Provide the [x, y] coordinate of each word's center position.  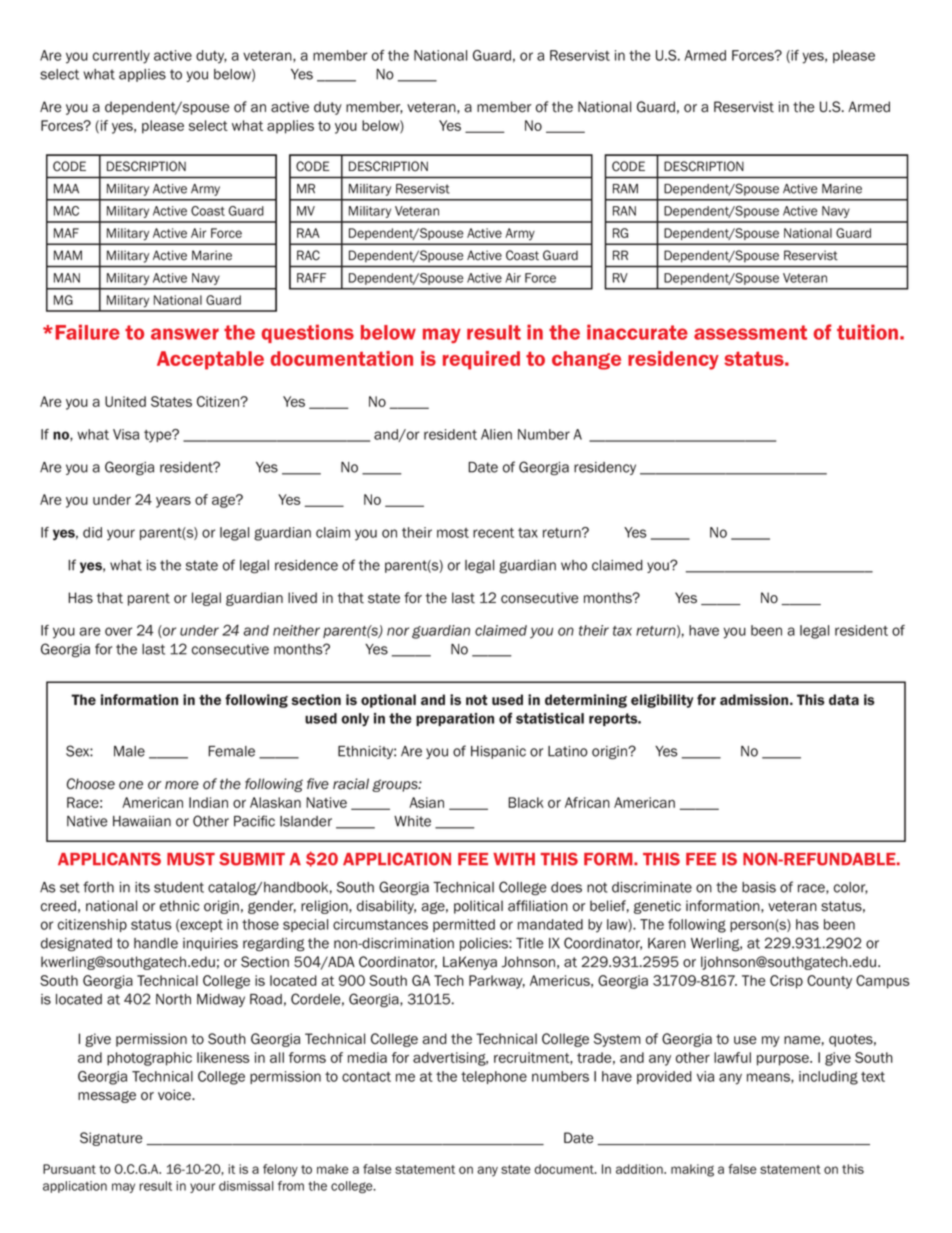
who [574, 565]
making [692, 1170]
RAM [625, 189]
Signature [111, 1139]
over [118, 631]
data [844, 699]
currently [121, 57]
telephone [494, 1077]
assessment [750, 332]
